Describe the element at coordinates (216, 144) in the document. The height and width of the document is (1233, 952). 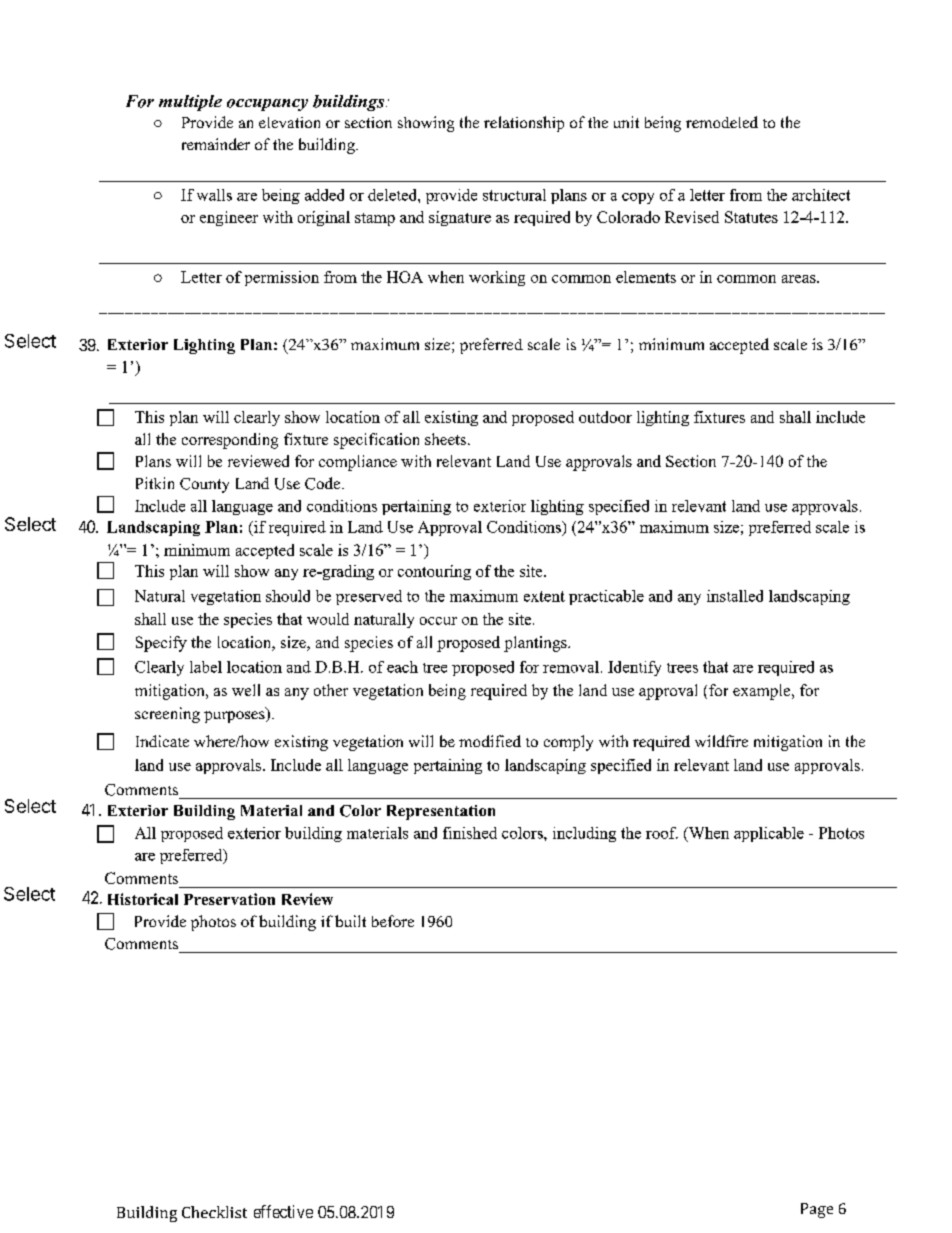
I see `remainder` at that location.
